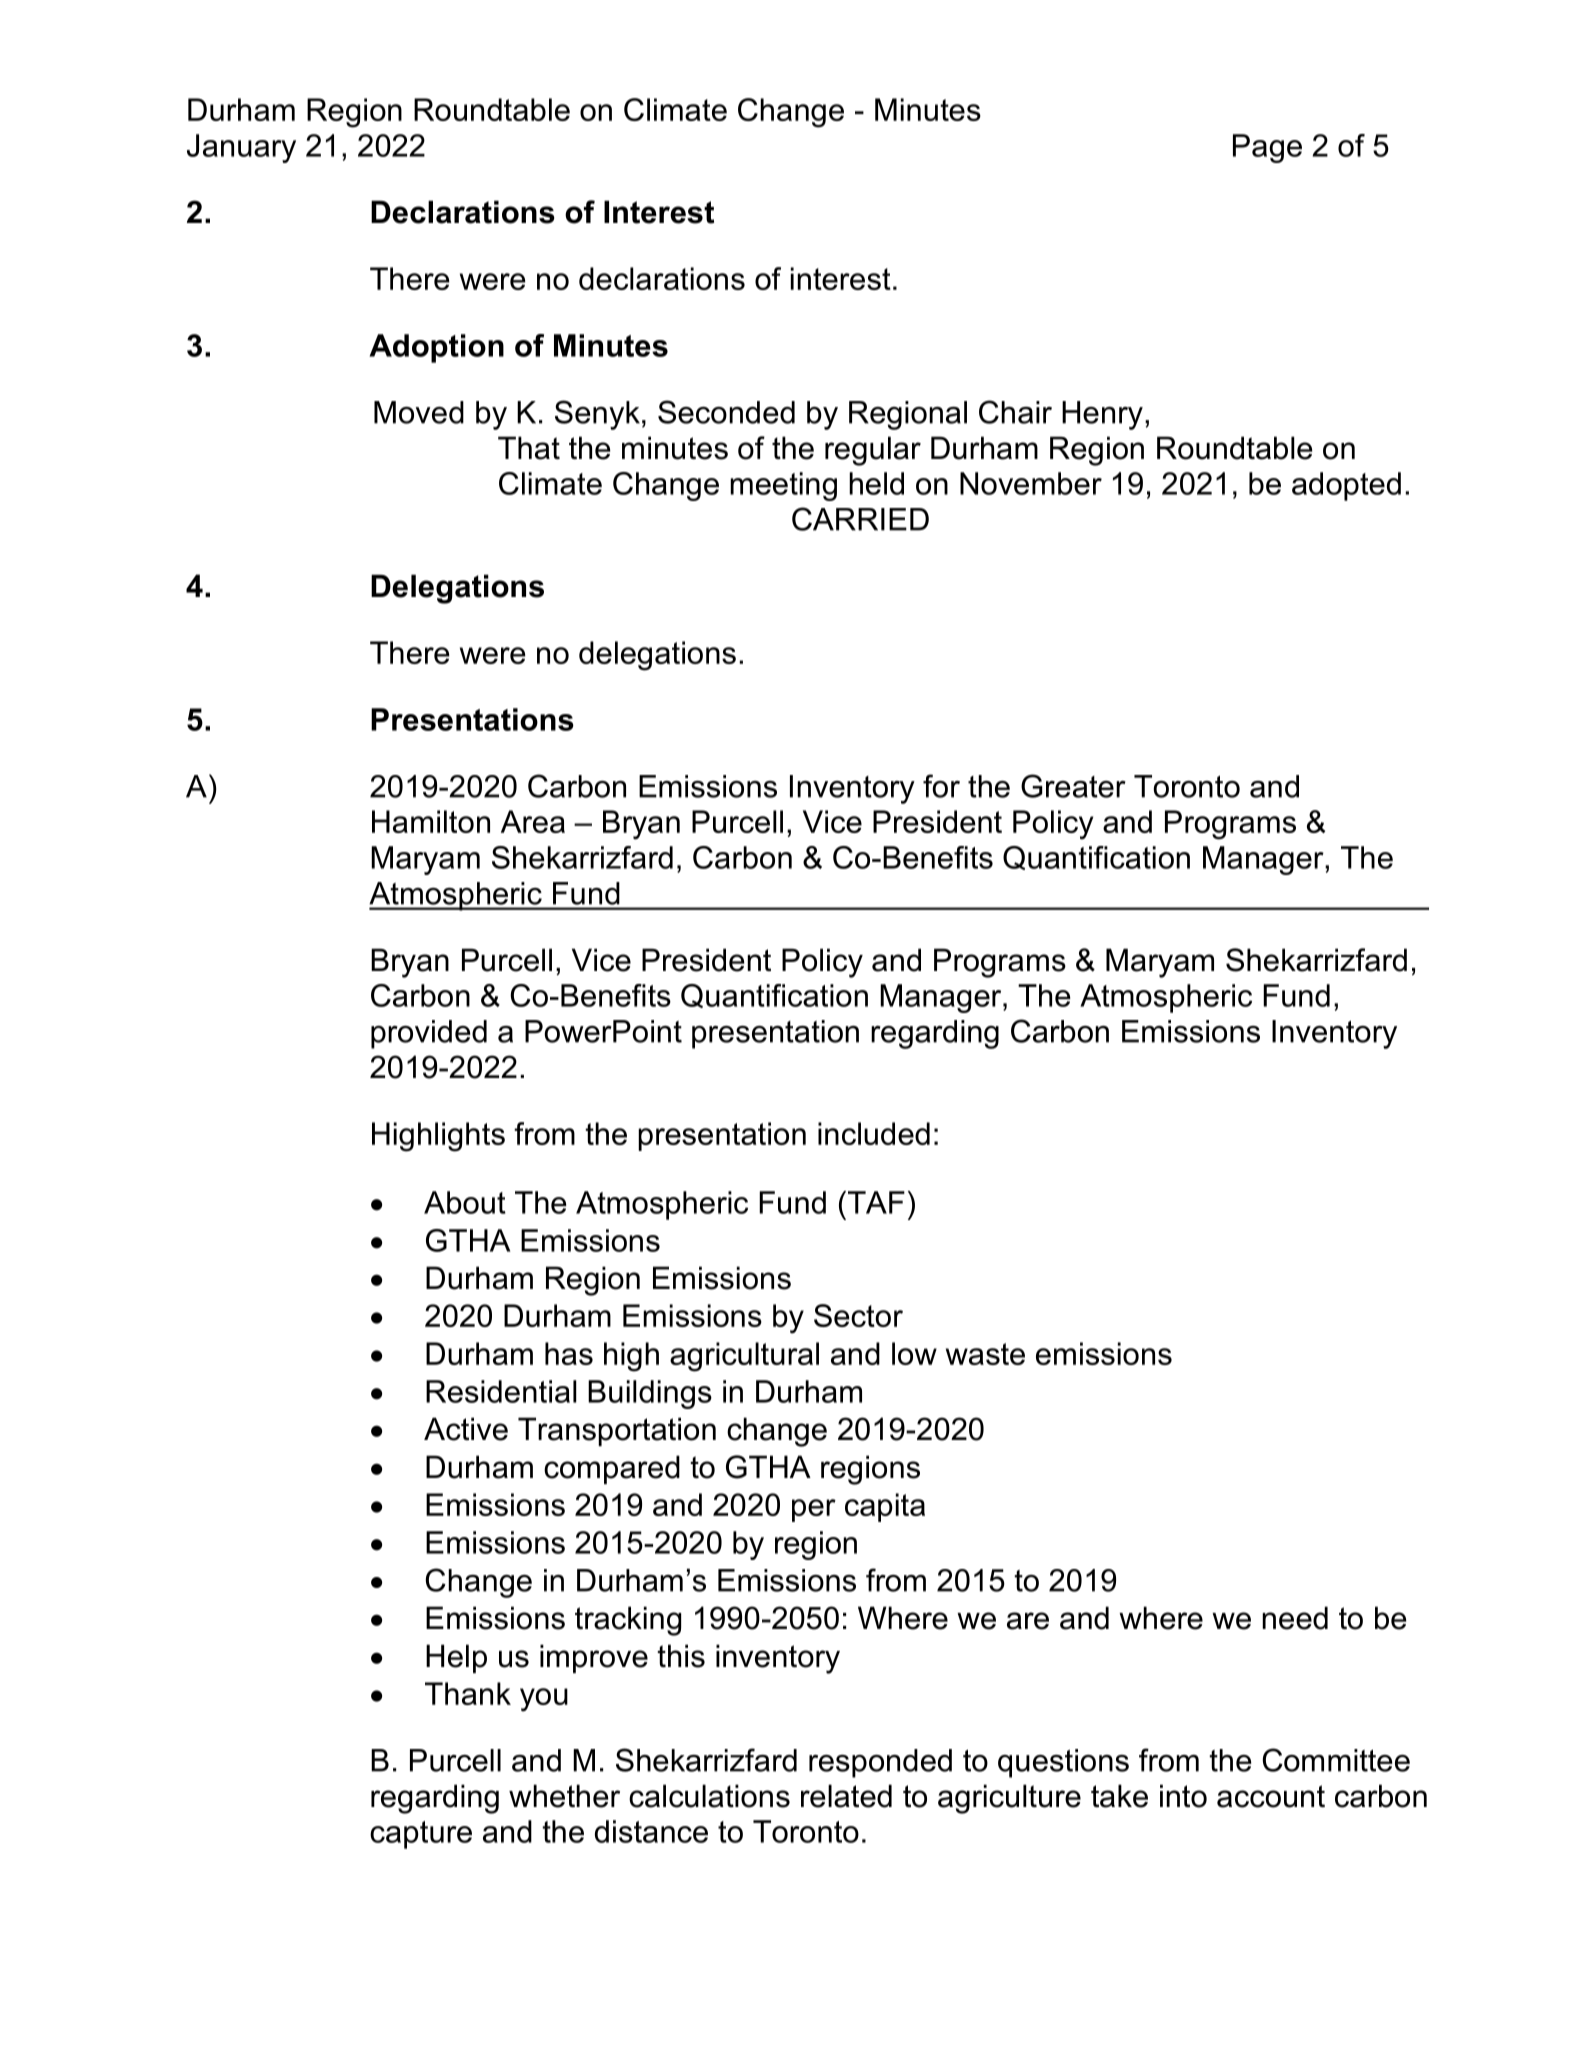  Describe the element at coordinates (726, 412) in the image. I see `Seconded` at that location.
